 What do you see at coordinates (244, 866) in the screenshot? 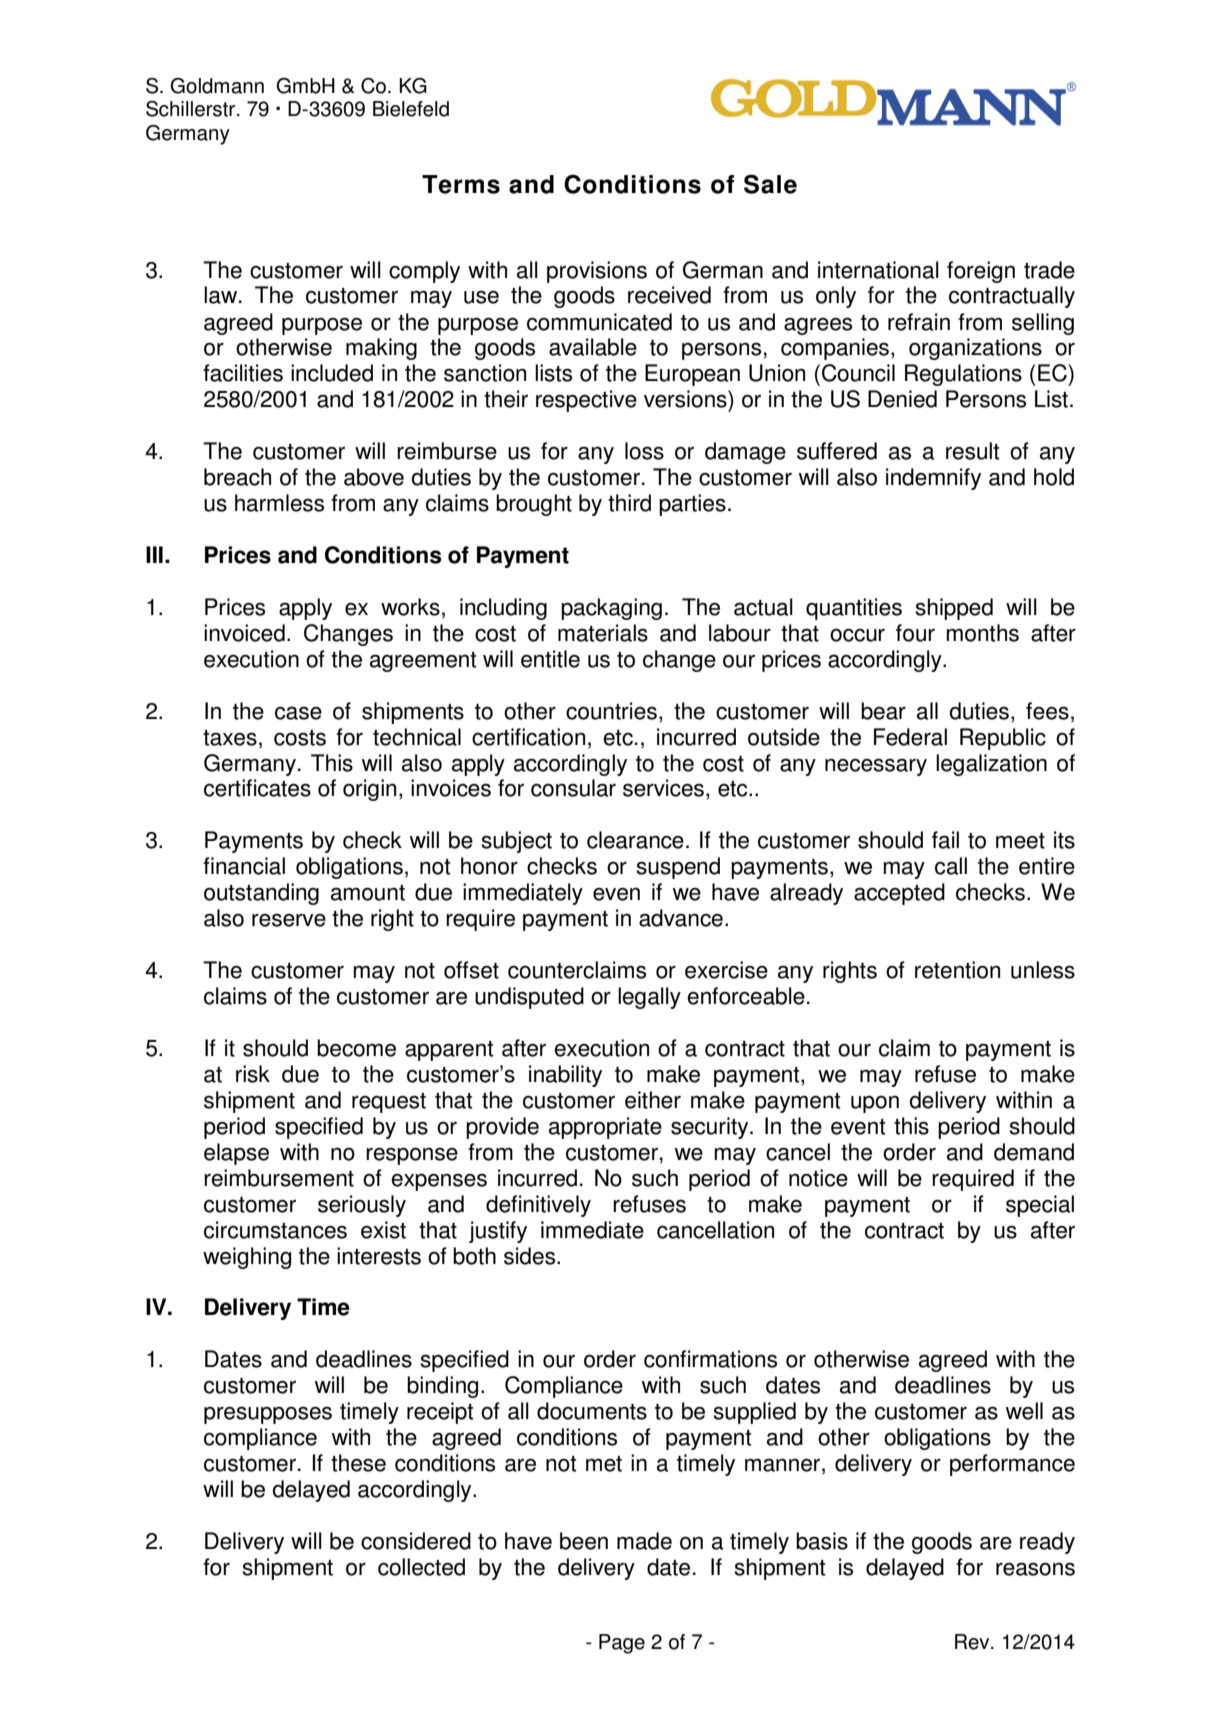
I see `financial` at bounding box center [244, 866].
